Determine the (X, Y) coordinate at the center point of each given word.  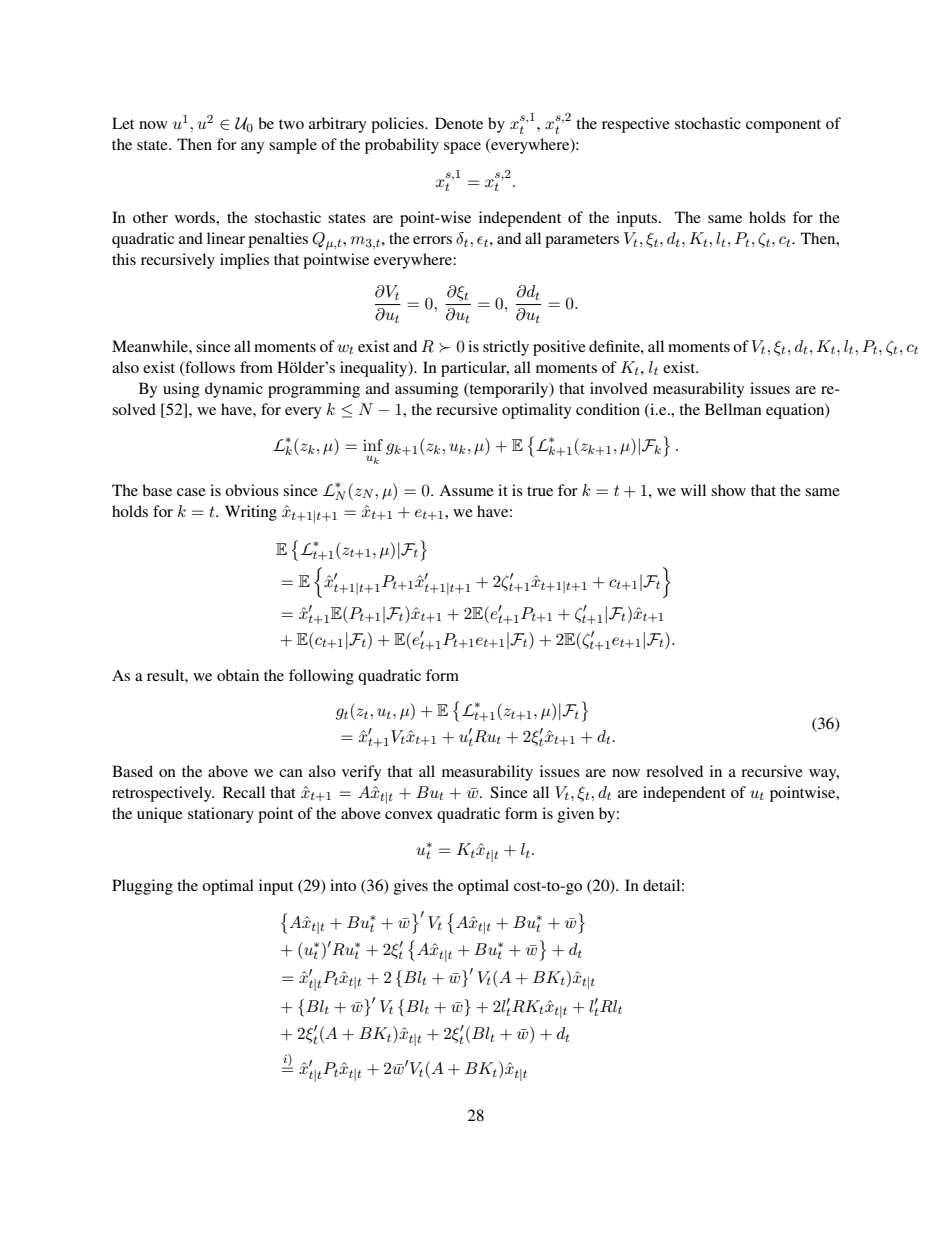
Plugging (142, 887)
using (181, 390)
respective (636, 125)
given (576, 815)
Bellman (733, 409)
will (693, 490)
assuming (427, 390)
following (321, 677)
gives (411, 887)
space (462, 148)
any (252, 148)
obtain (238, 675)
